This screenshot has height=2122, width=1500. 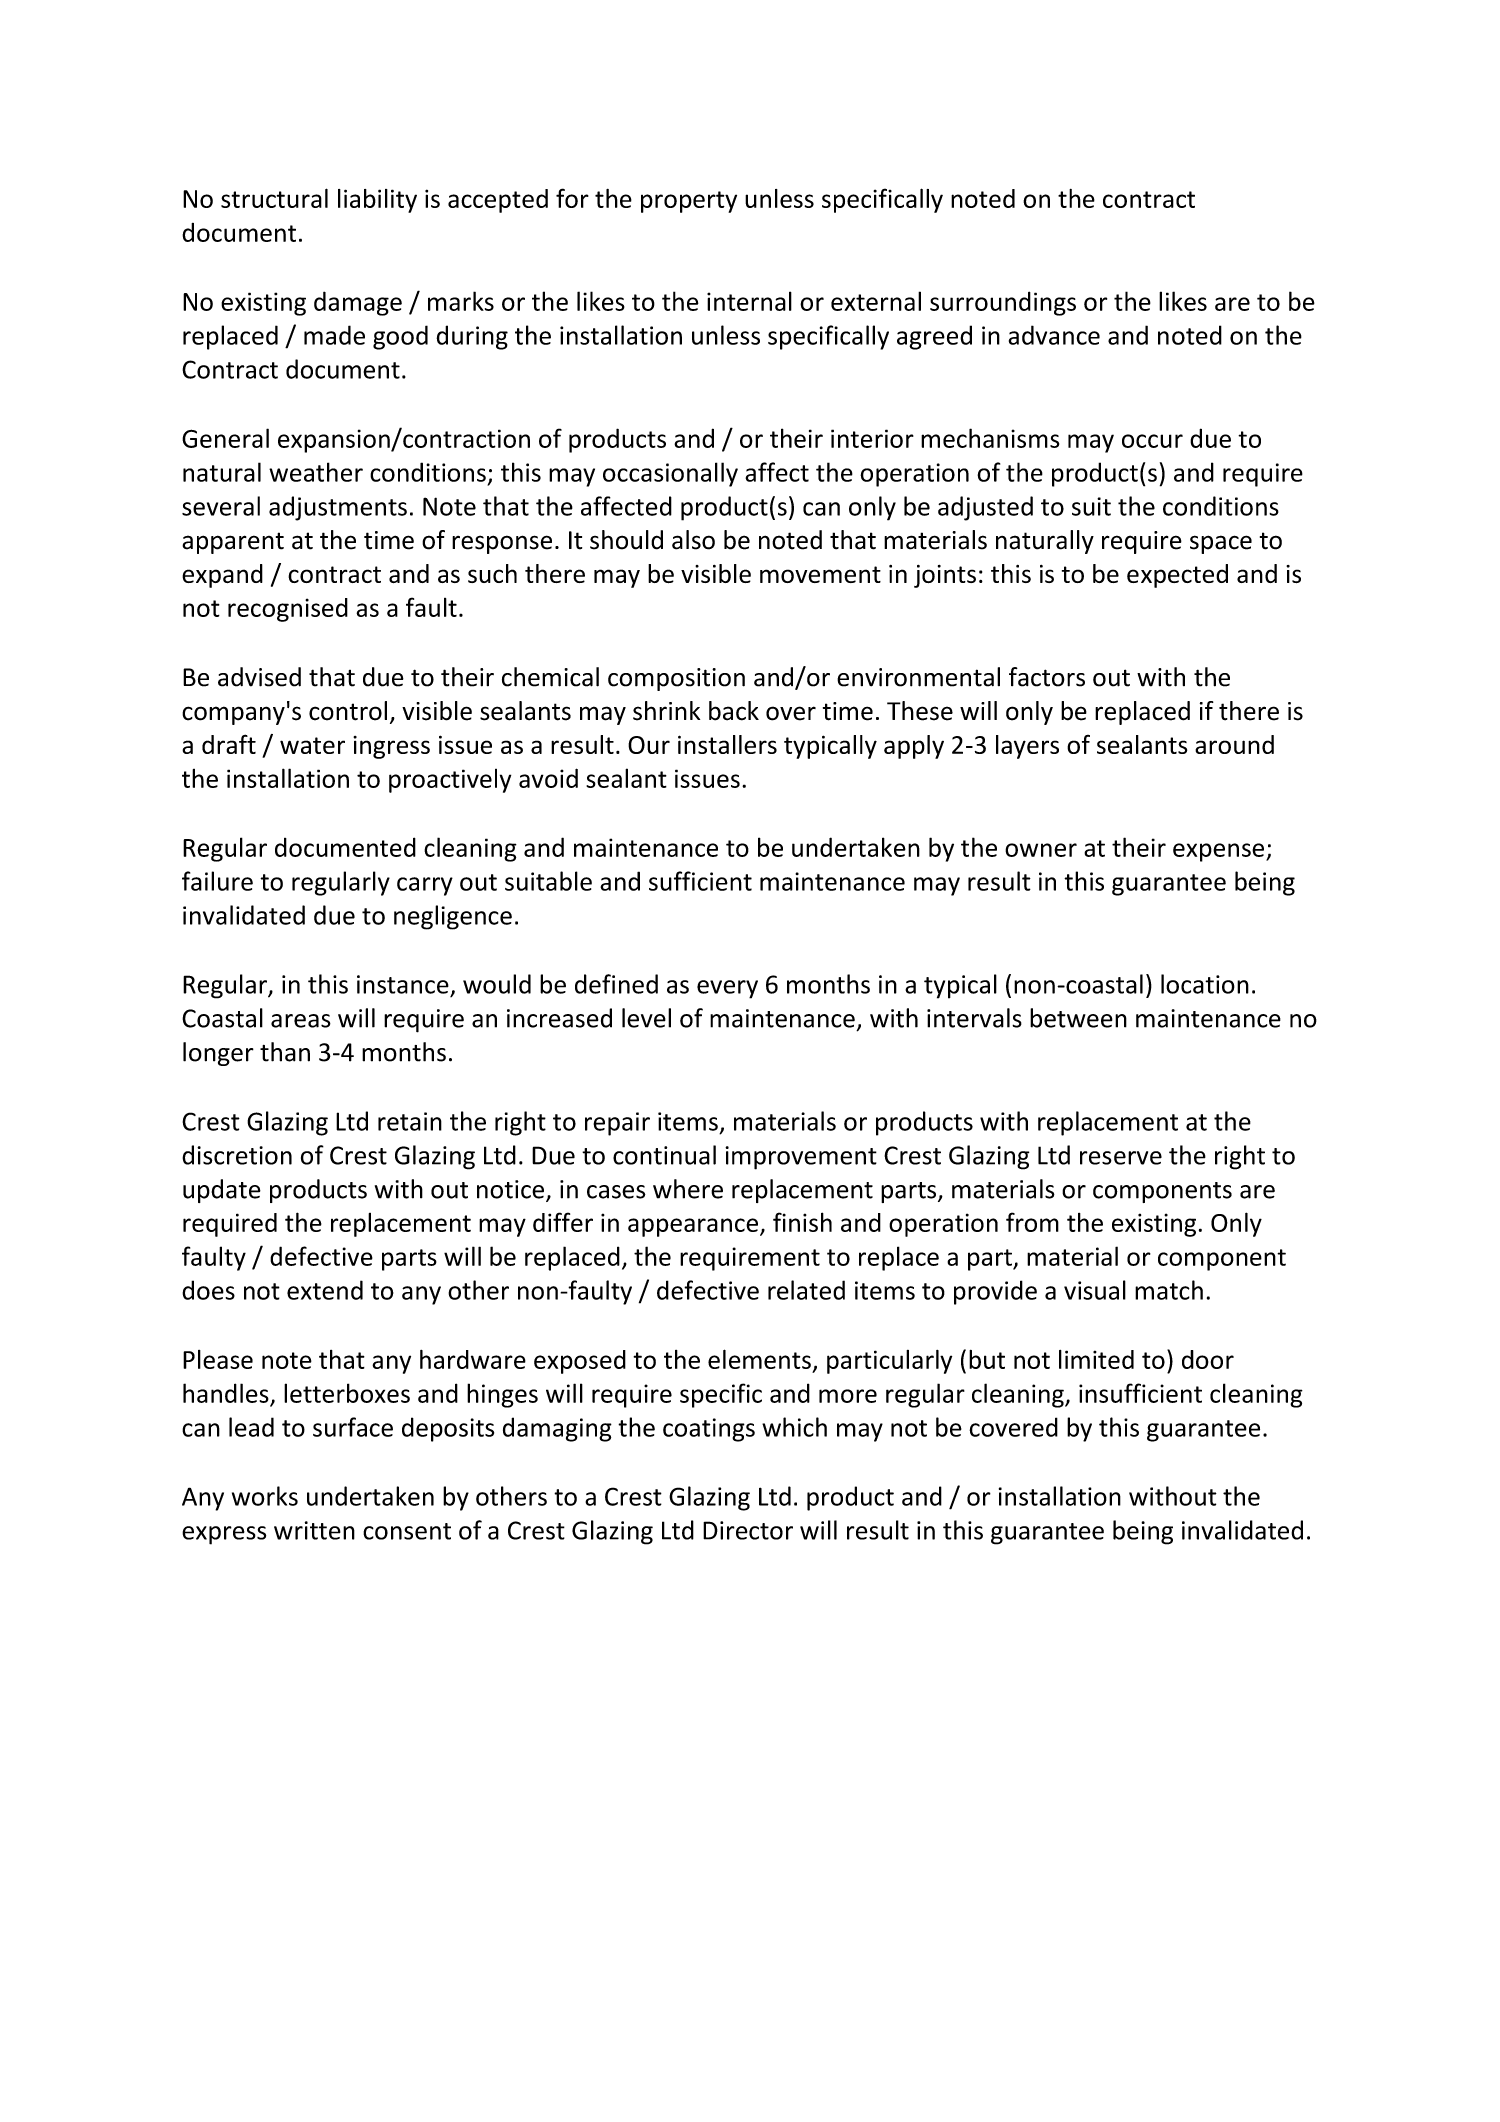 I want to click on surroundings, so click(x=1003, y=303).
